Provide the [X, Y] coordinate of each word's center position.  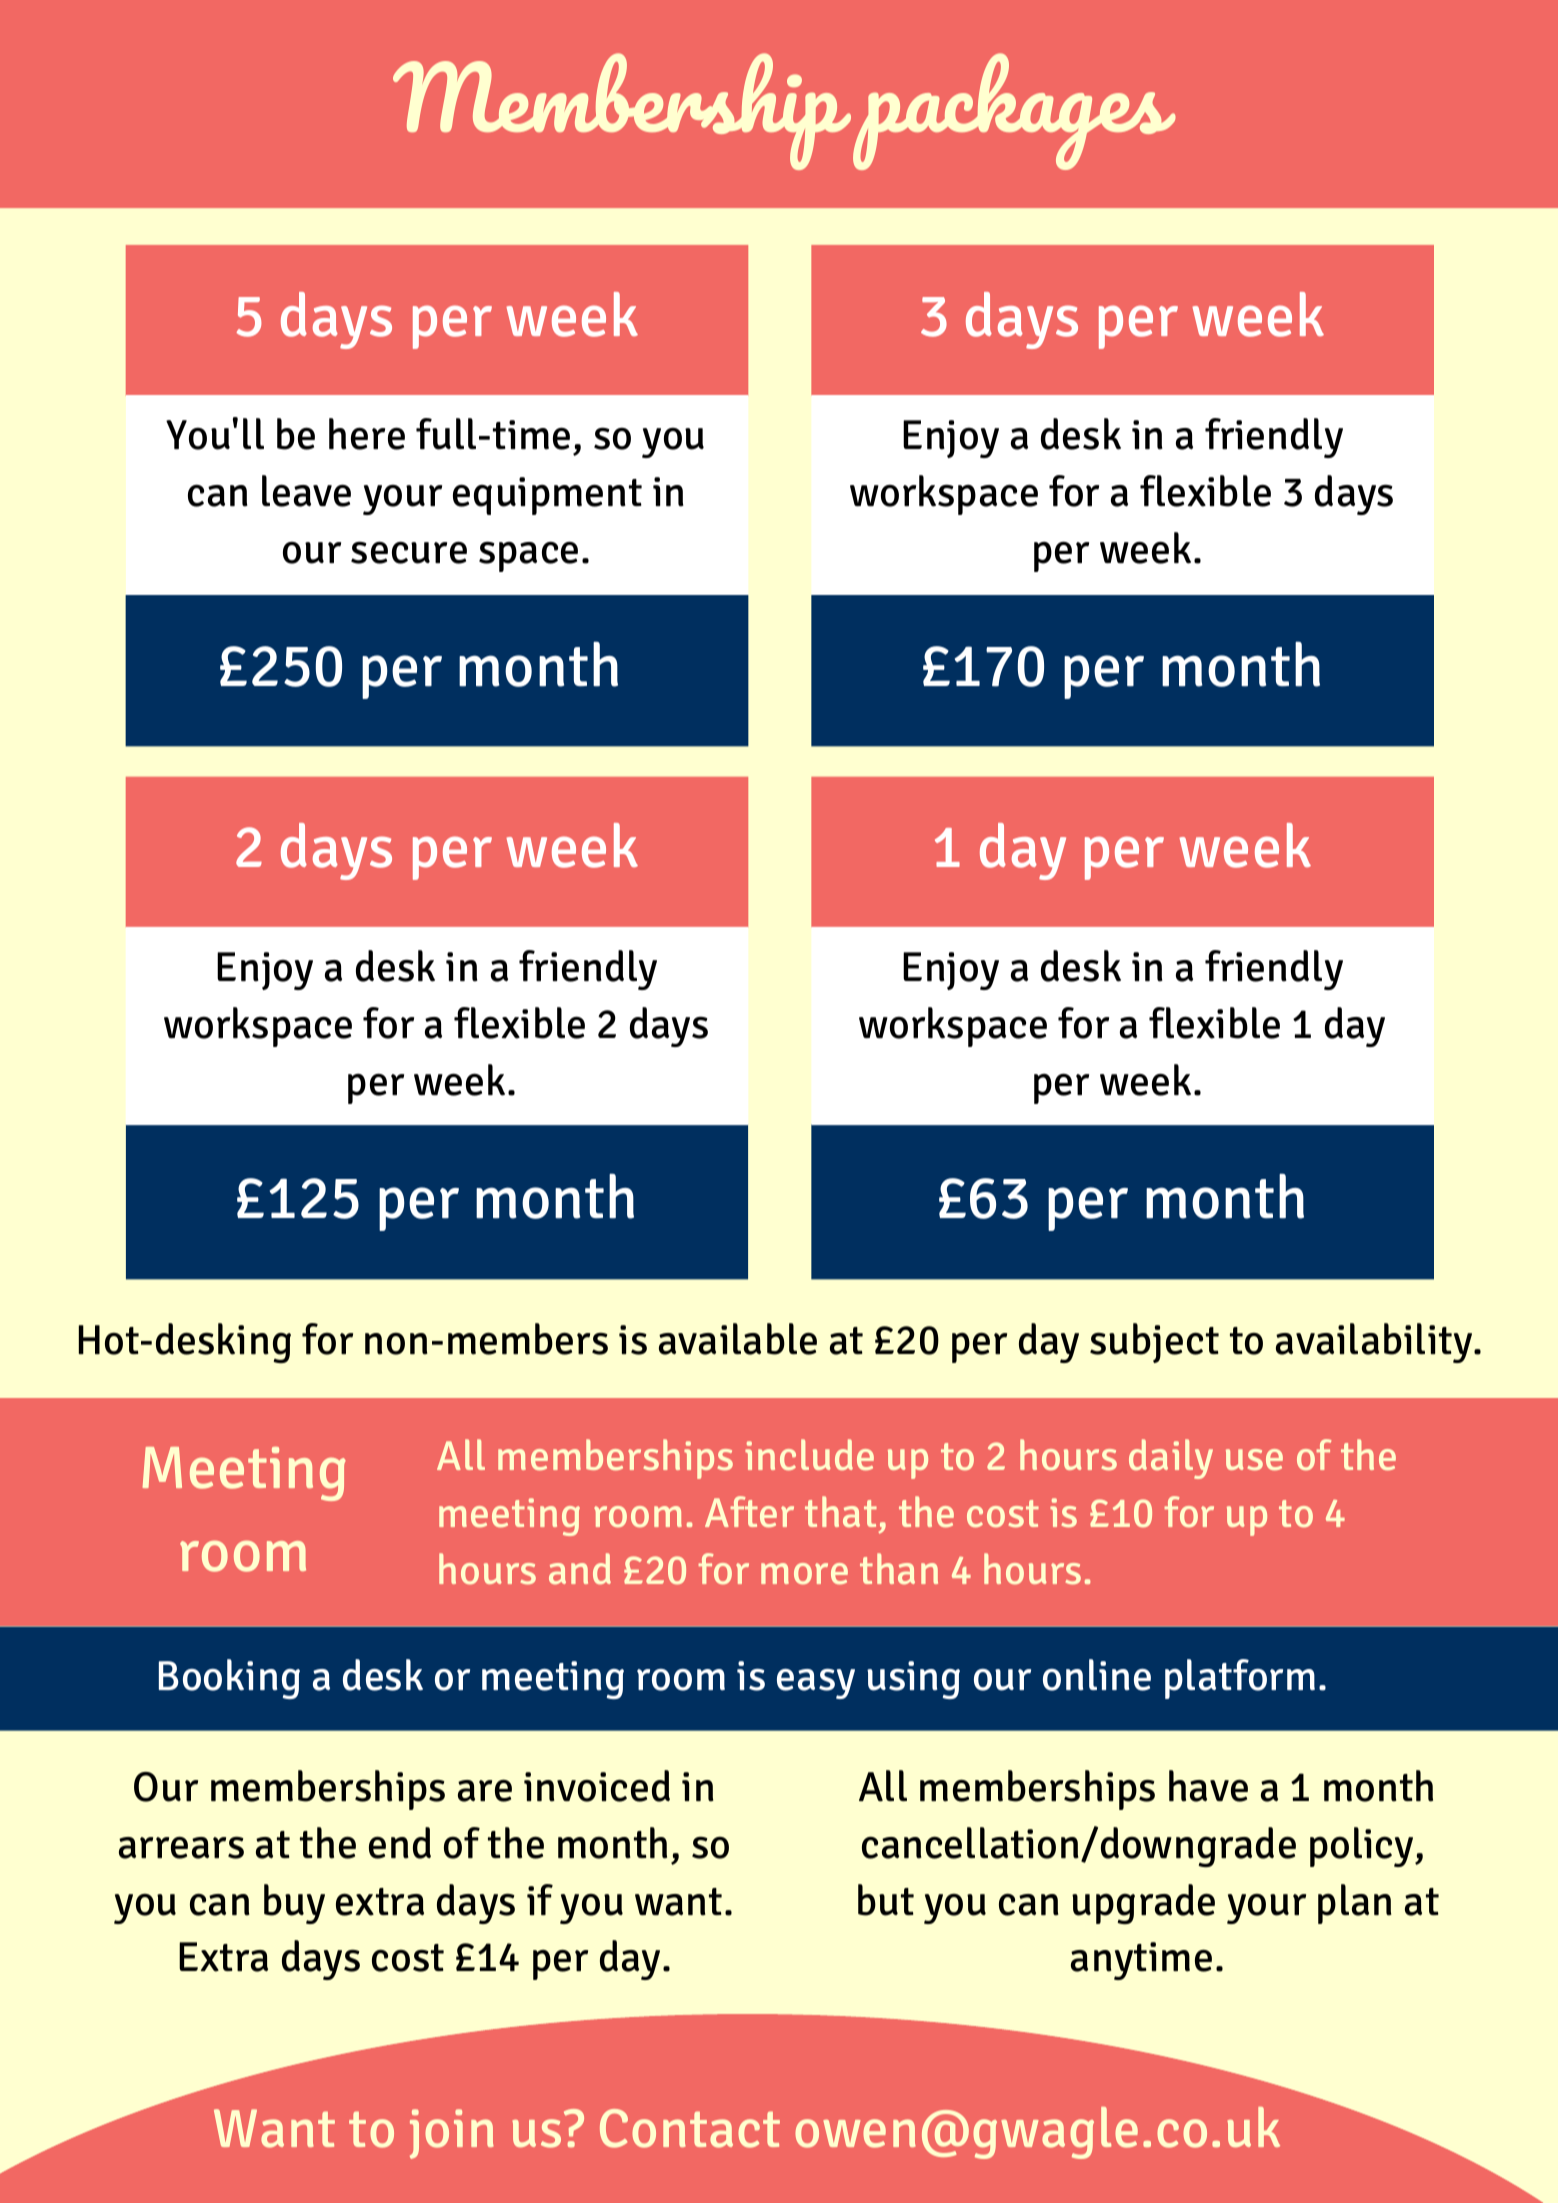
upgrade [1143, 1904]
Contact [690, 2128]
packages [1014, 111]
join [452, 2134]
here [367, 434]
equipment [547, 496]
